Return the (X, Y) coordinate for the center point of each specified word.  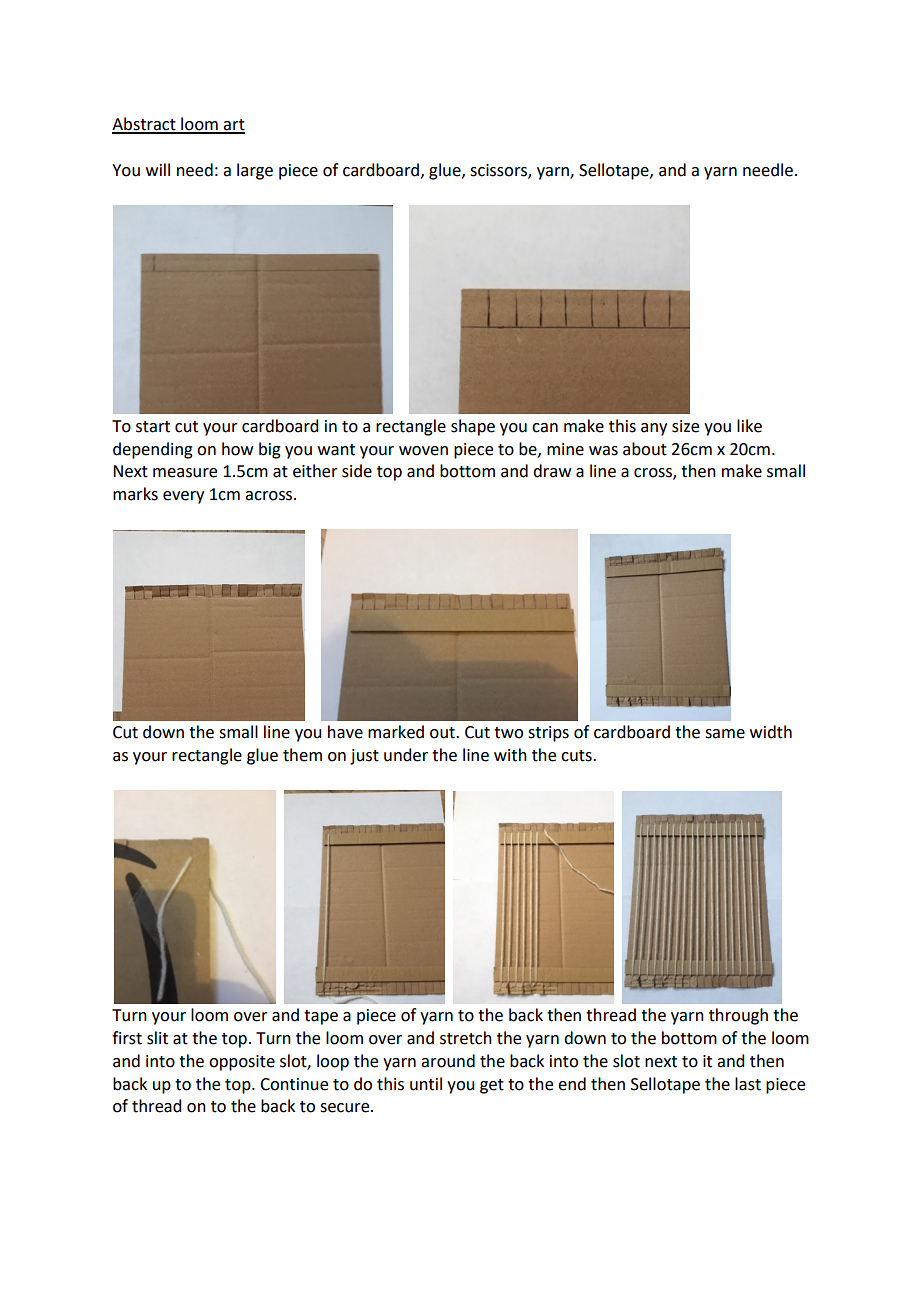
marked (396, 732)
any (654, 429)
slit (157, 1038)
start (153, 427)
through (738, 1016)
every (183, 497)
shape (473, 427)
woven (423, 451)
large (255, 171)
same (725, 734)
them (302, 755)
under (406, 755)
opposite (242, 1063)
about (645, 449)
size (685, 426)
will (158, 169)
